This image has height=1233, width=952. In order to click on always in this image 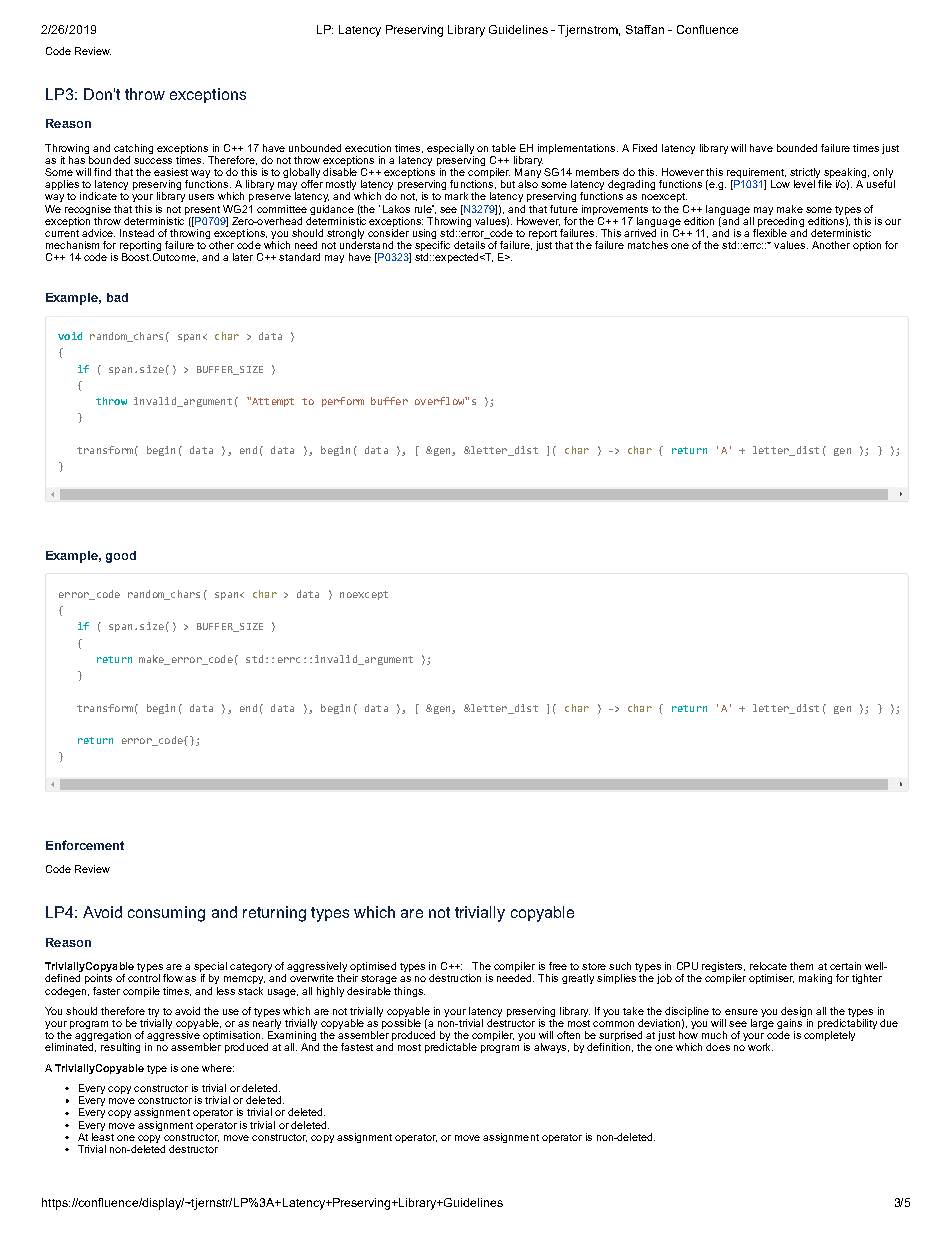, I will do `click(551, 1048)`.
